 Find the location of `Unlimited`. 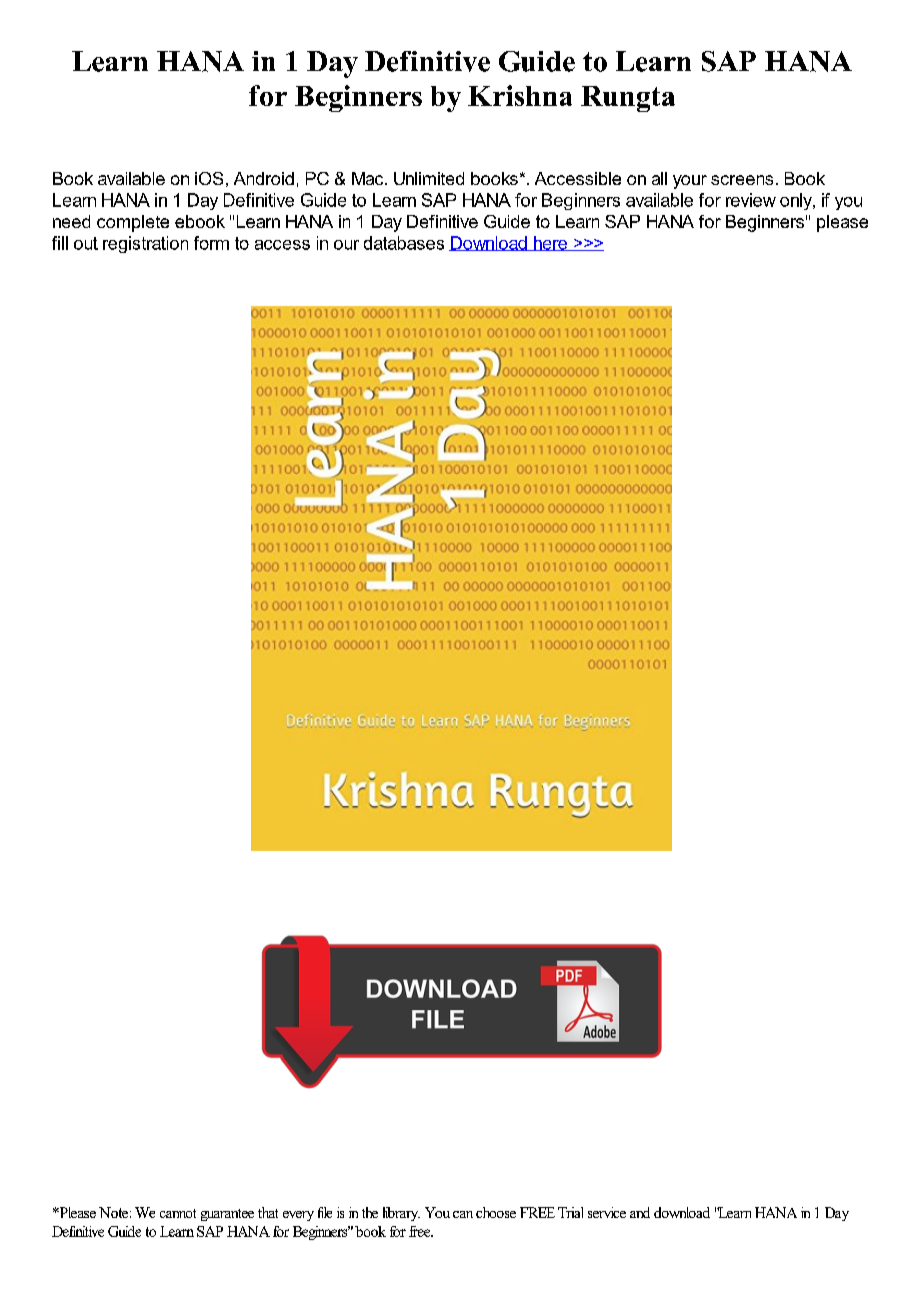

Unlimited is located at coordinates (429, 178).
